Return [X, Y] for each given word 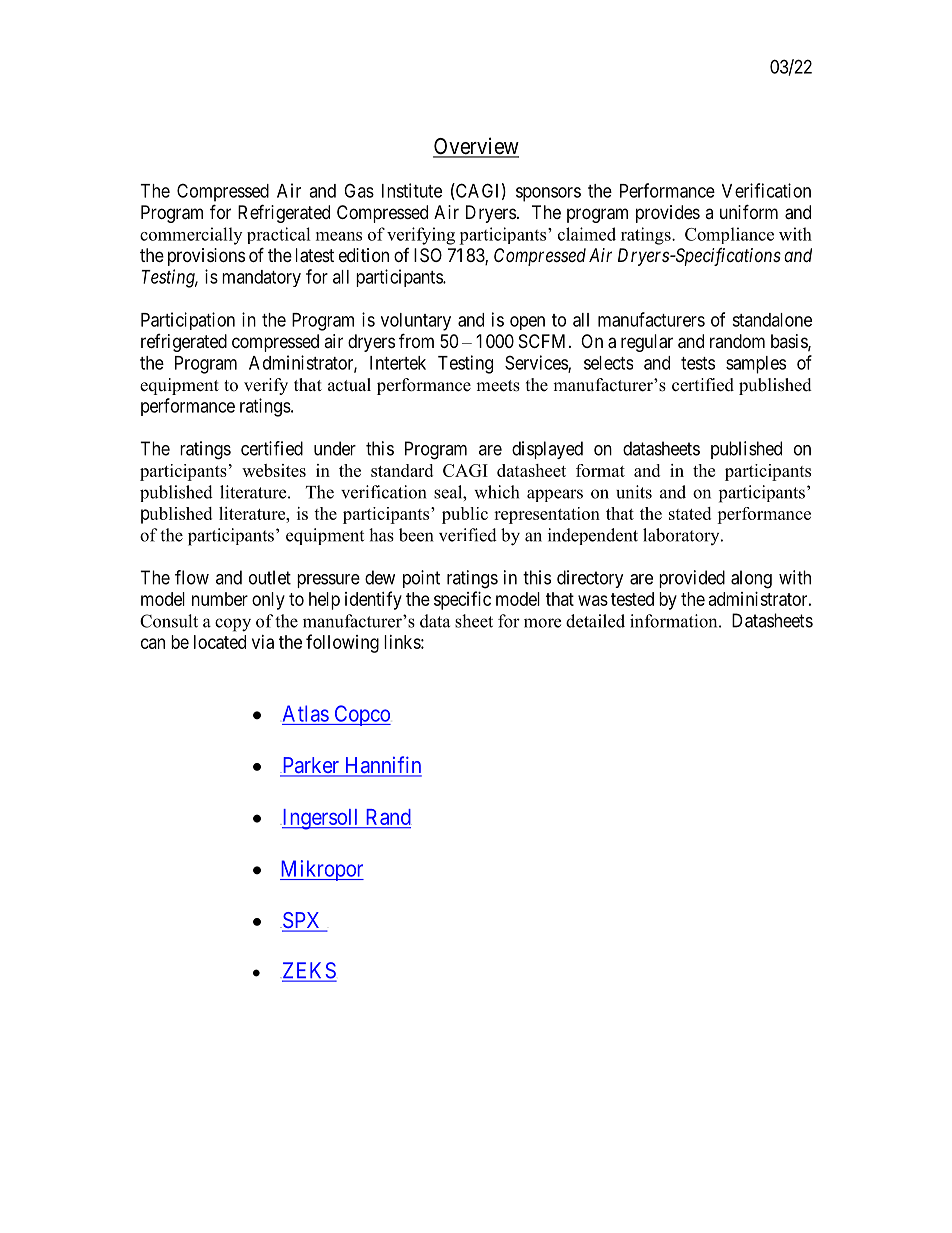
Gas [359, 190]
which [496, 492]
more [542, 623]
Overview [476, 147]
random [737, 341]
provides [668, 214]
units [634, 492]
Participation [188, 321]
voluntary [416, 322]
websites [274, 470]
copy [233, 625]
